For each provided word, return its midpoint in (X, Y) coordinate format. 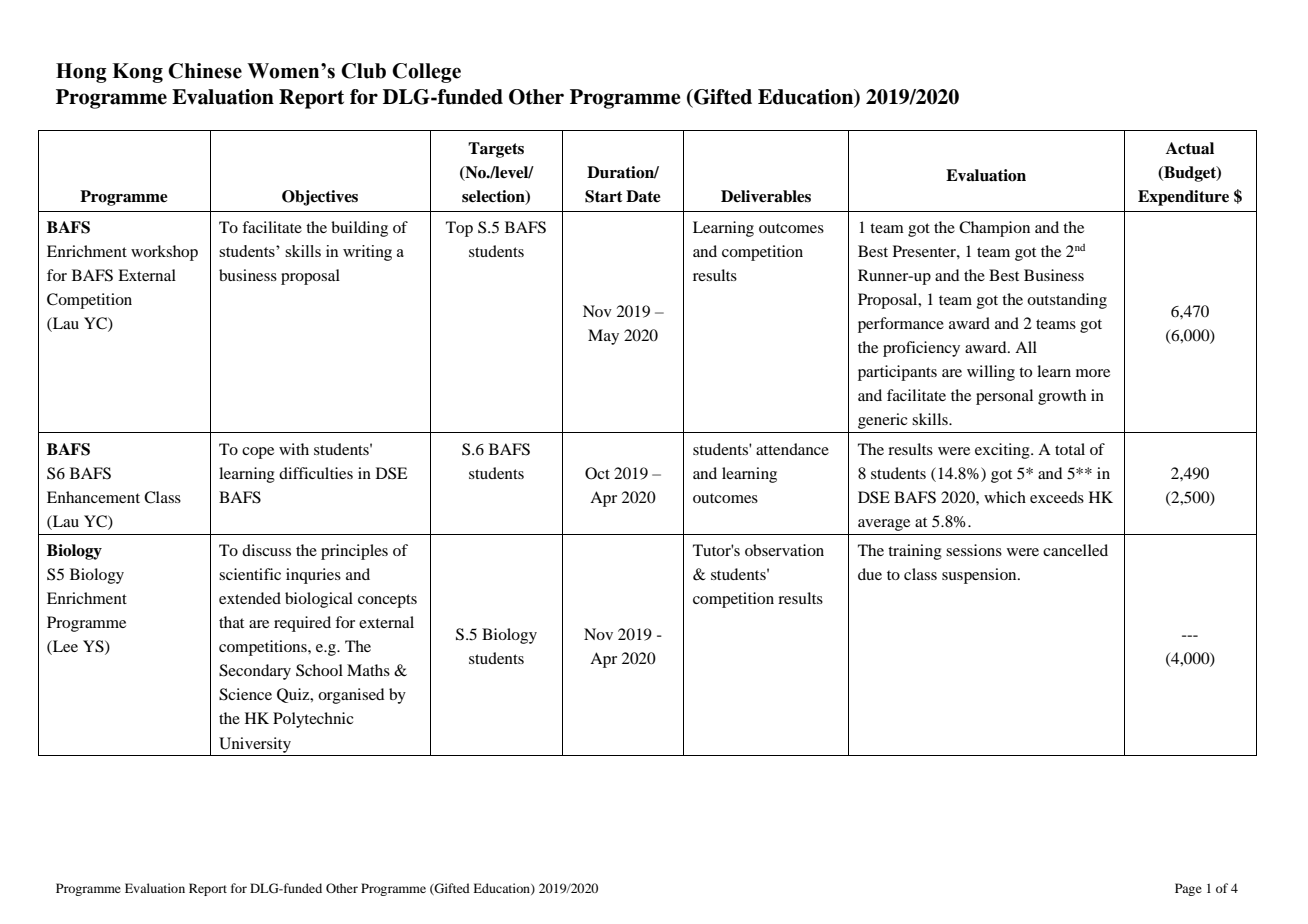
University (255, 745)
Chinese (205, 71)
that (231, 622)
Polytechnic (313, 720)
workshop (164, 253)
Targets (496, 150)
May (603, 337)
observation (784, 550)
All (1026, 347)
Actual (1190, 148)
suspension (980, 576)
